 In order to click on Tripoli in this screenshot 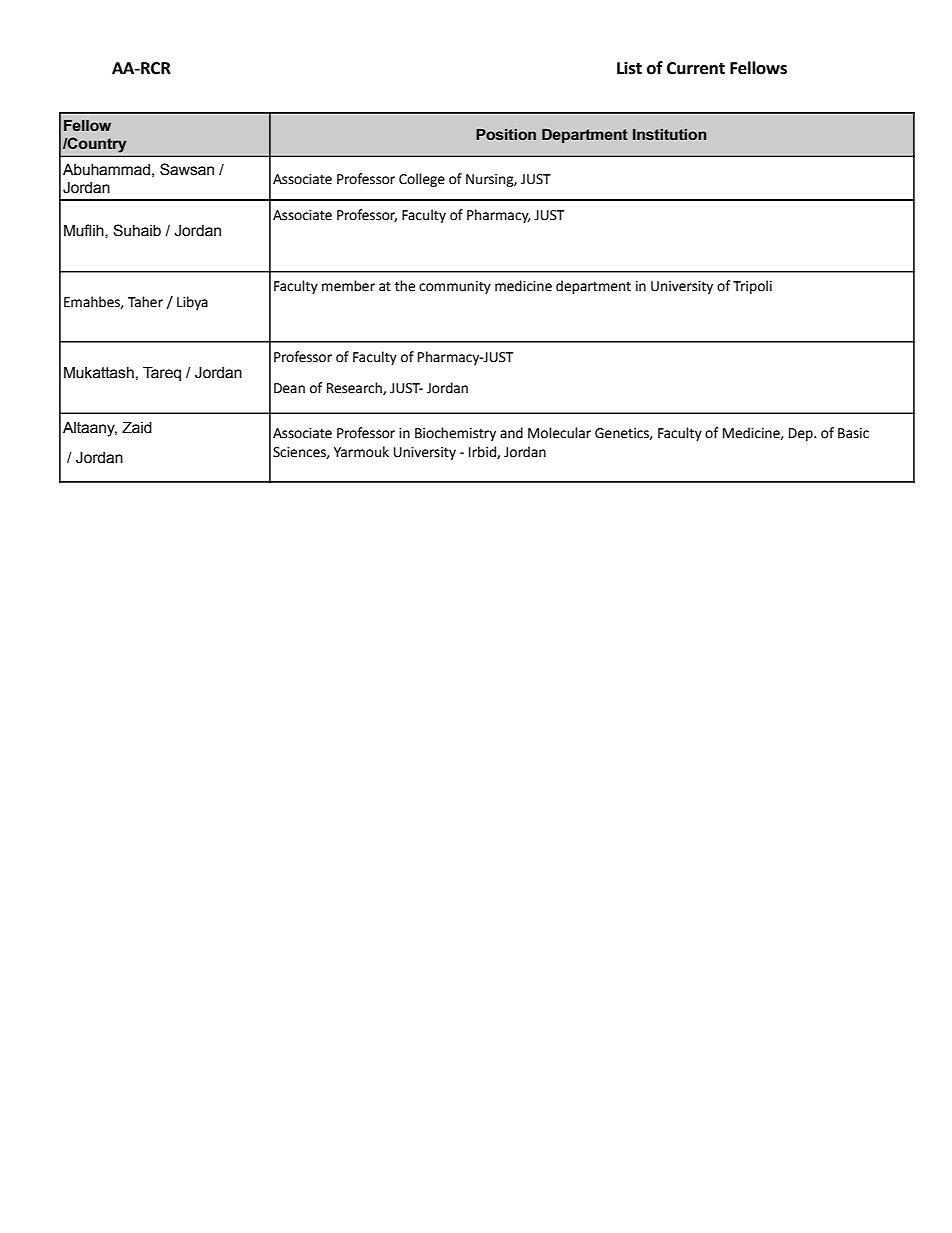, I will do `click(752, 287)`.
